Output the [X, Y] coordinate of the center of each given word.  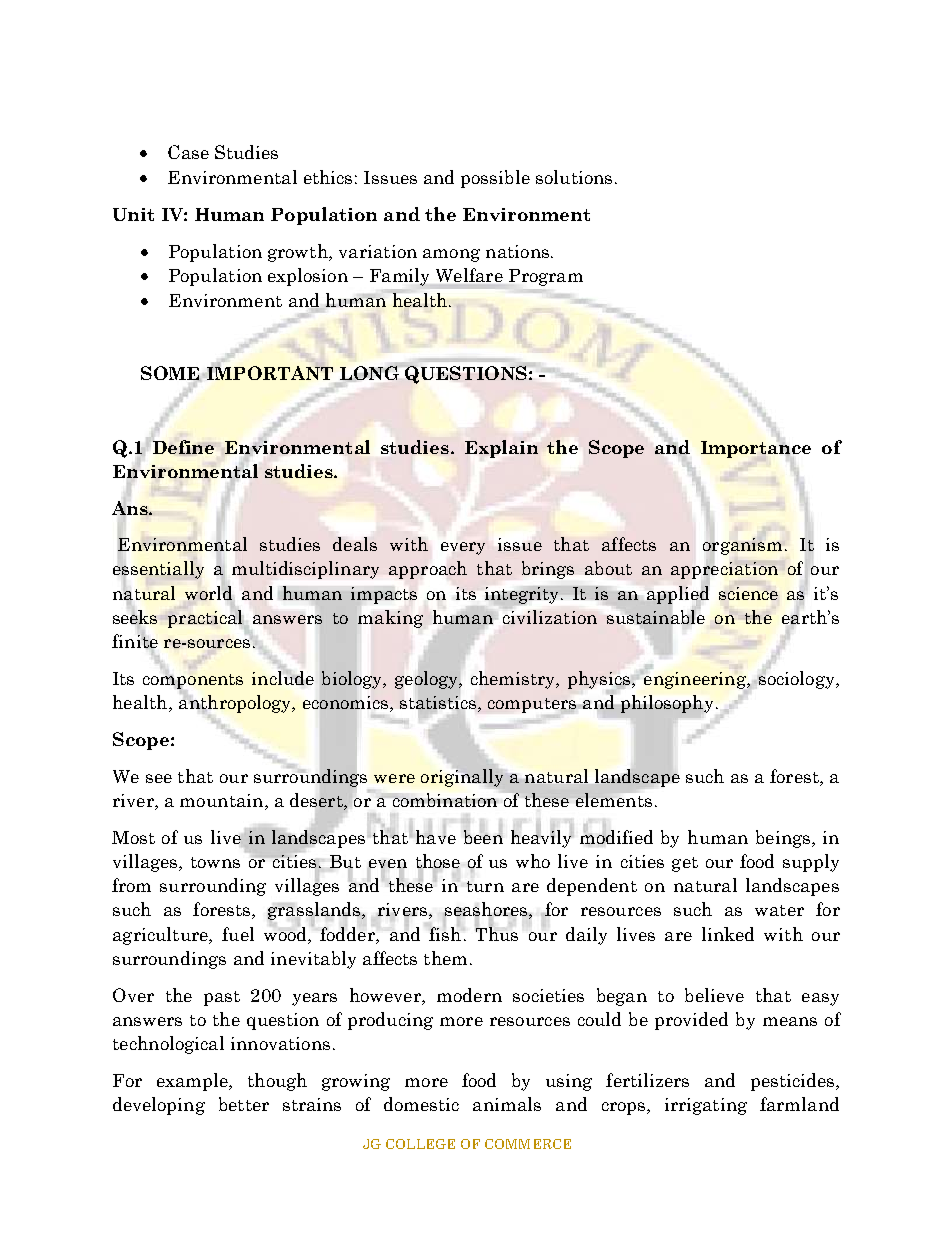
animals [507, 1104]
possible [495, 179]
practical [205, 619]
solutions [574, 177]
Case [188, 152]
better [244, 1104]
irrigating [706, 1106]
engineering [696, 680]
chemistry [514, 680]
